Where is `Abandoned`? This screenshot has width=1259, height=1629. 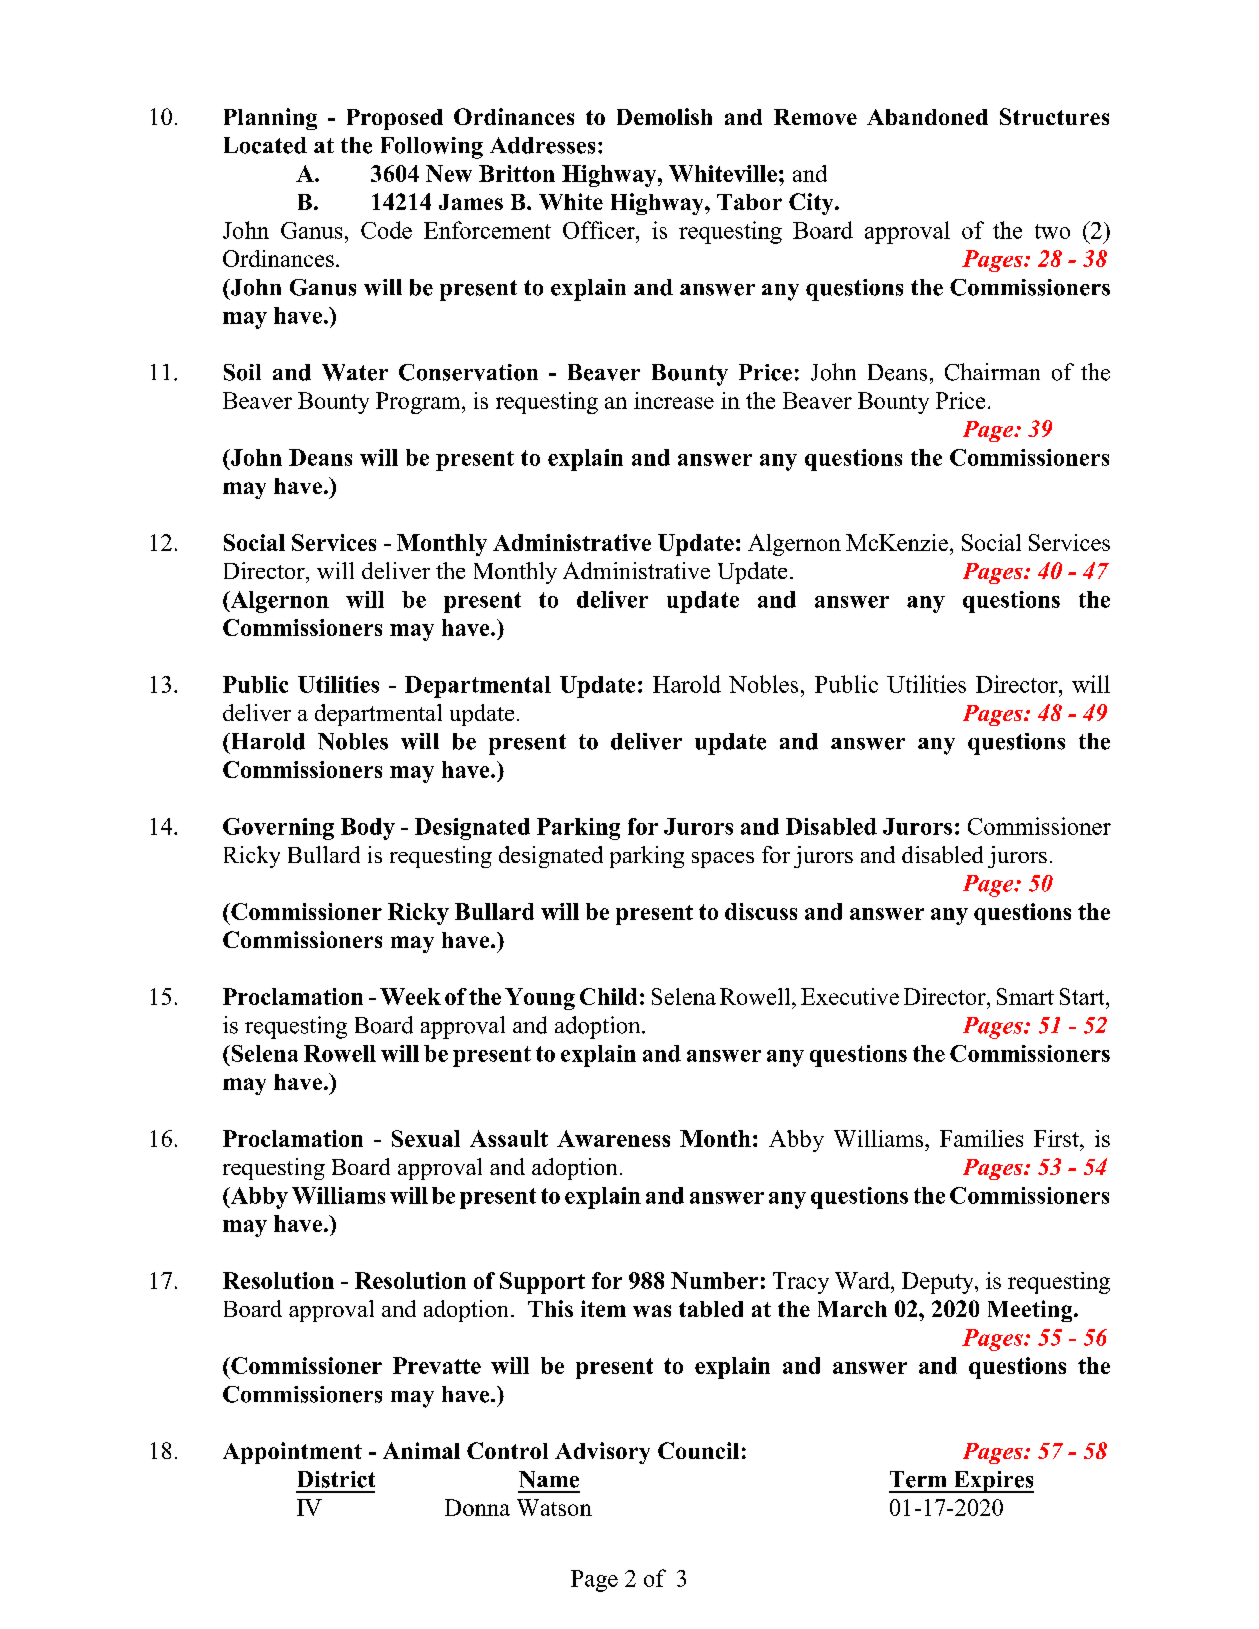
Abandoned is located at coordinates (927, 117).
